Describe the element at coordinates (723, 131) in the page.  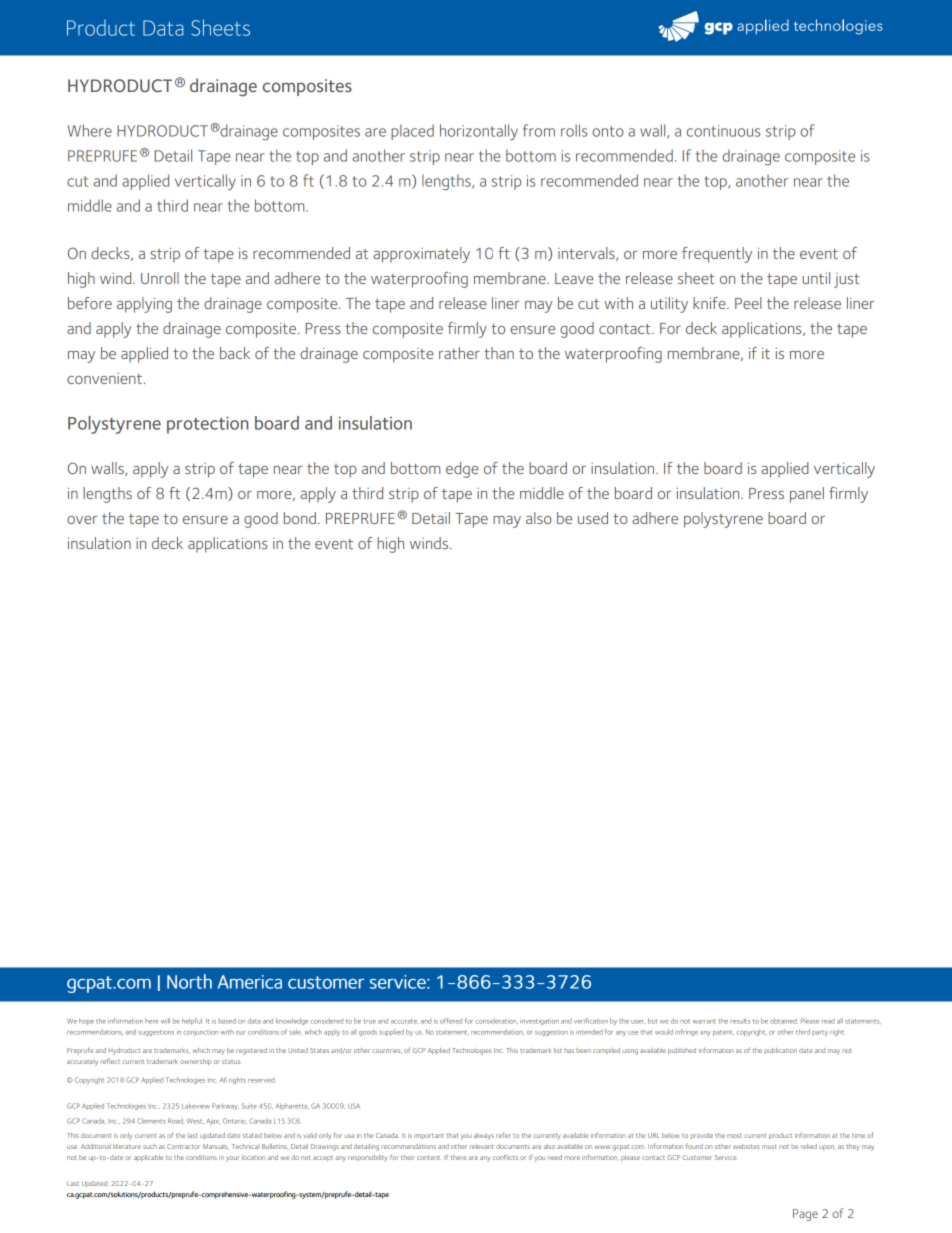
I see `continuous` at that location.
